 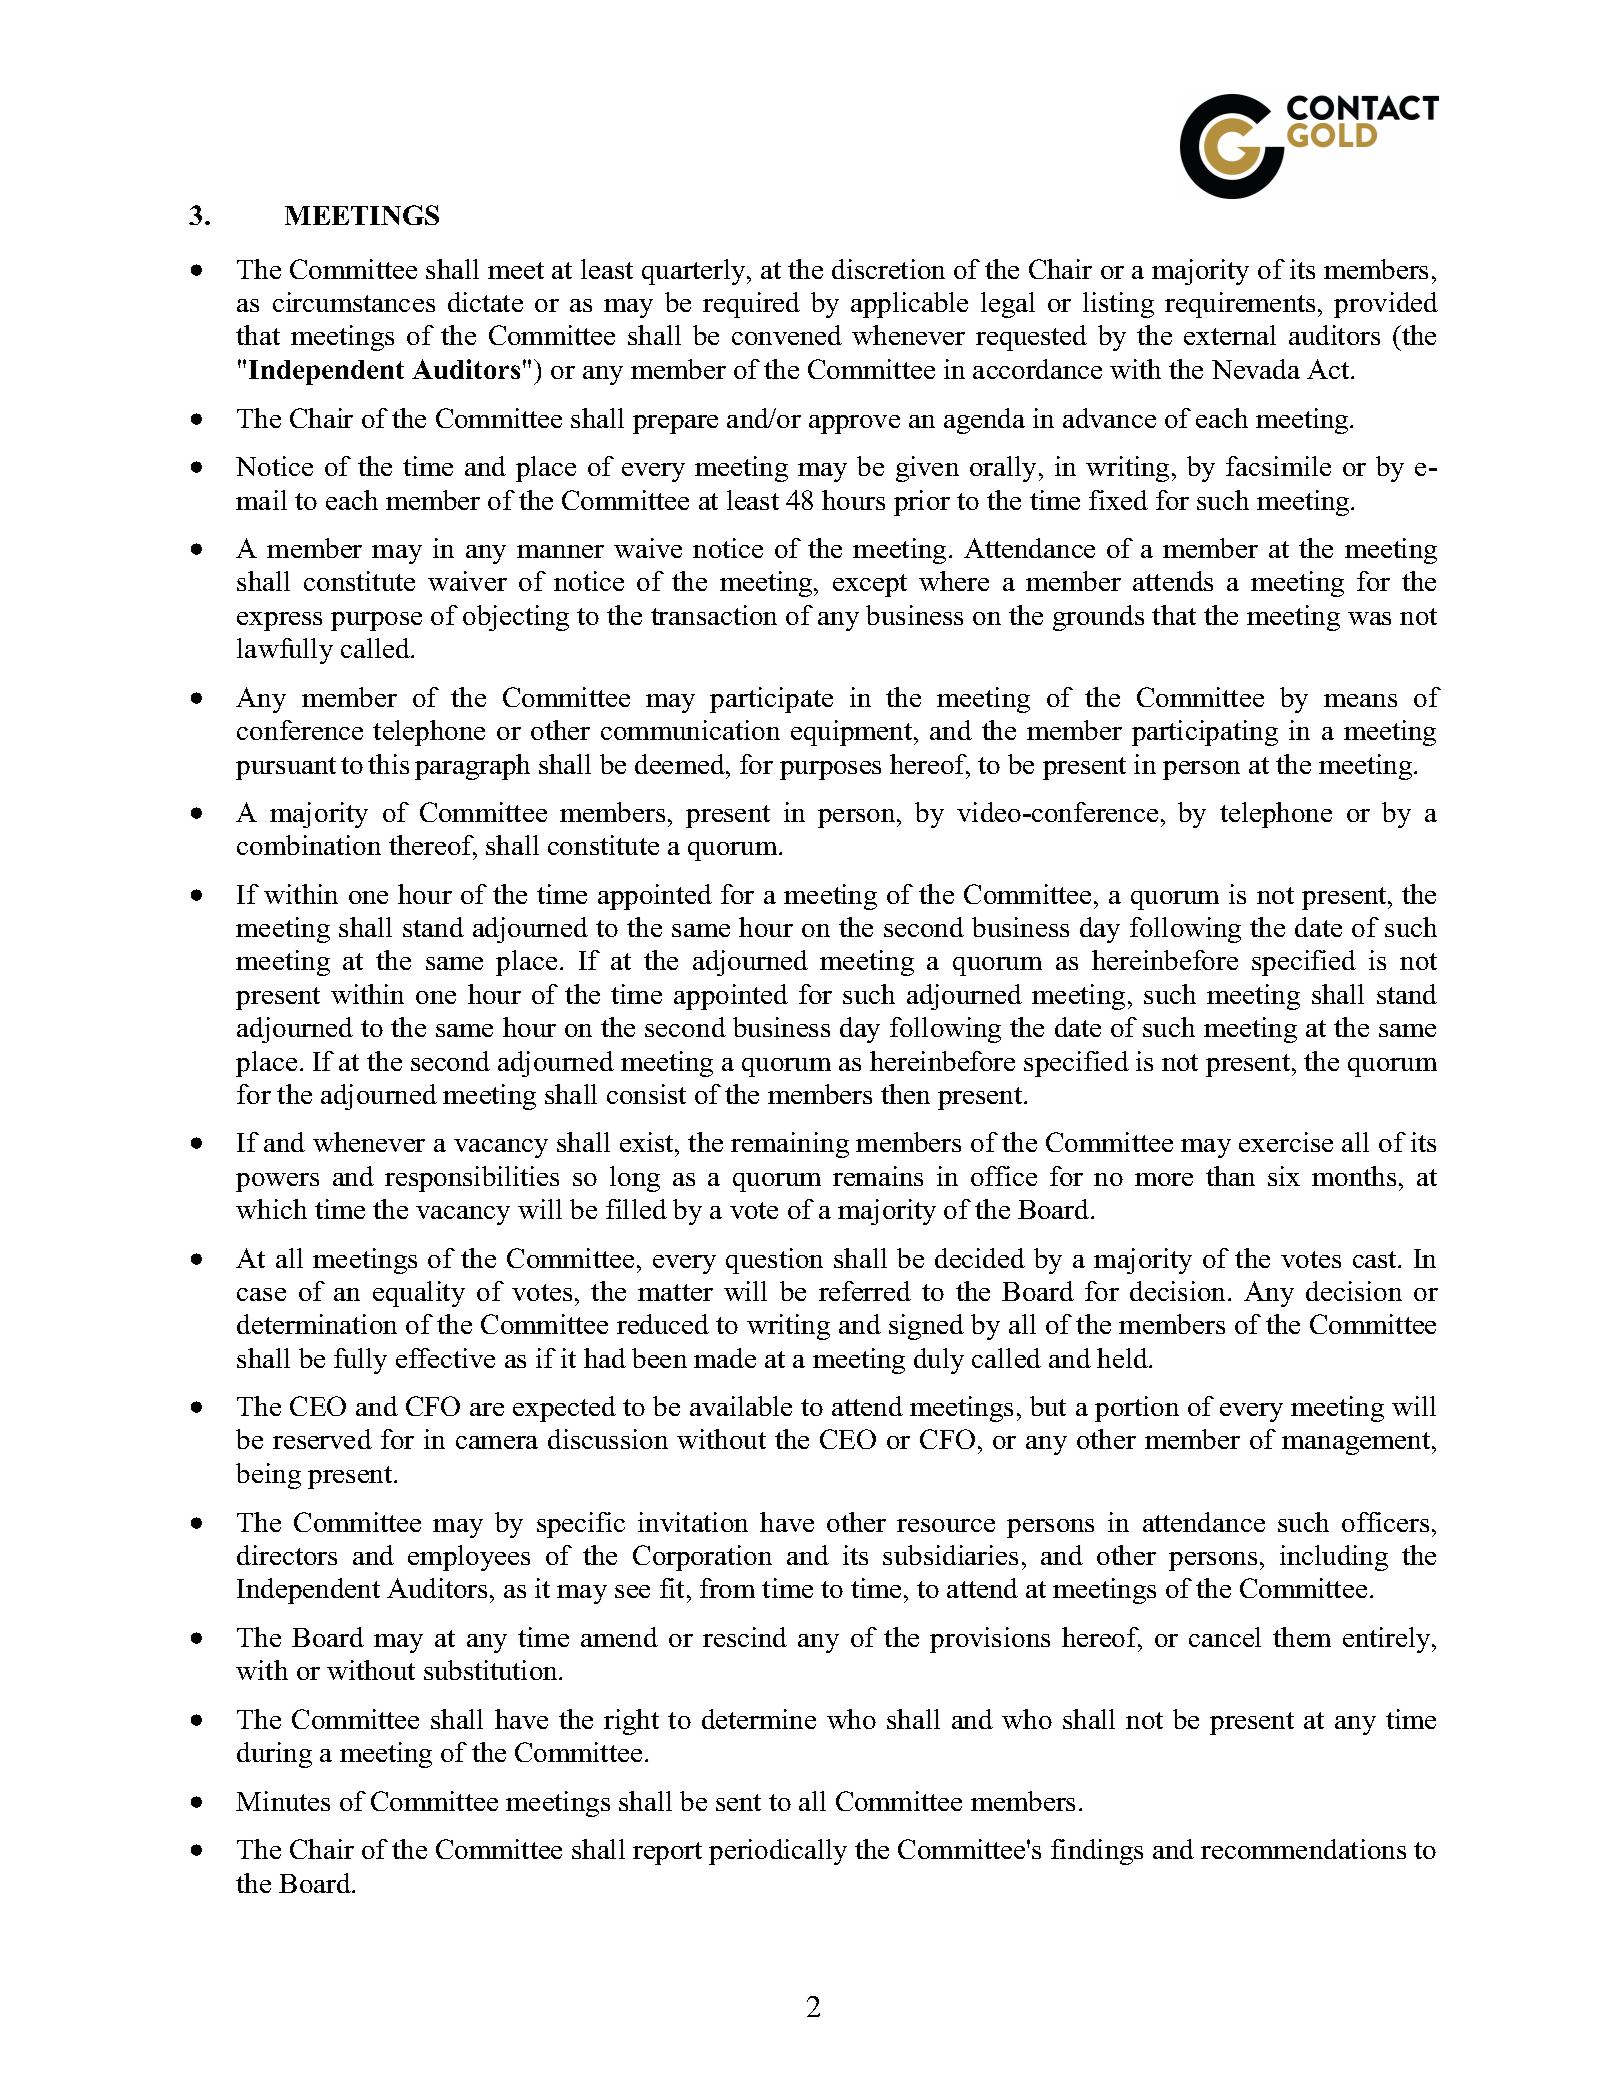 What do you see at coordinates (865, 1291) in the screenshot?
I see `referred` at bounding box center [865, 1291].
